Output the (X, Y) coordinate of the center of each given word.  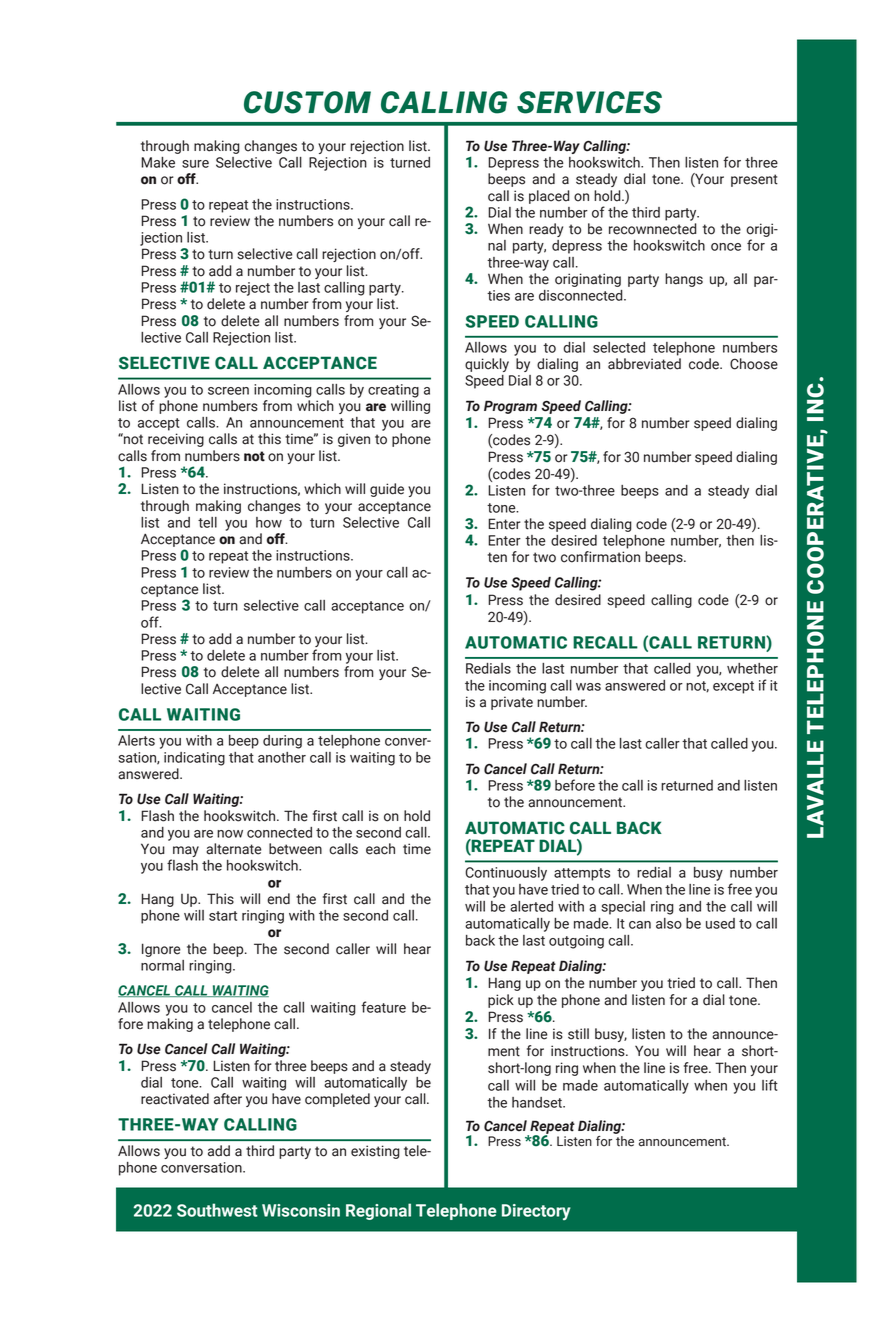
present (754, 180)
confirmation (600, 557)
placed (549, 197)
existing (375, 1152)
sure (195, 164)
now (230, 834)
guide (387, 490)
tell (207, 522)
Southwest (217, 1210)
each (380, 849)
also (669, 923)
